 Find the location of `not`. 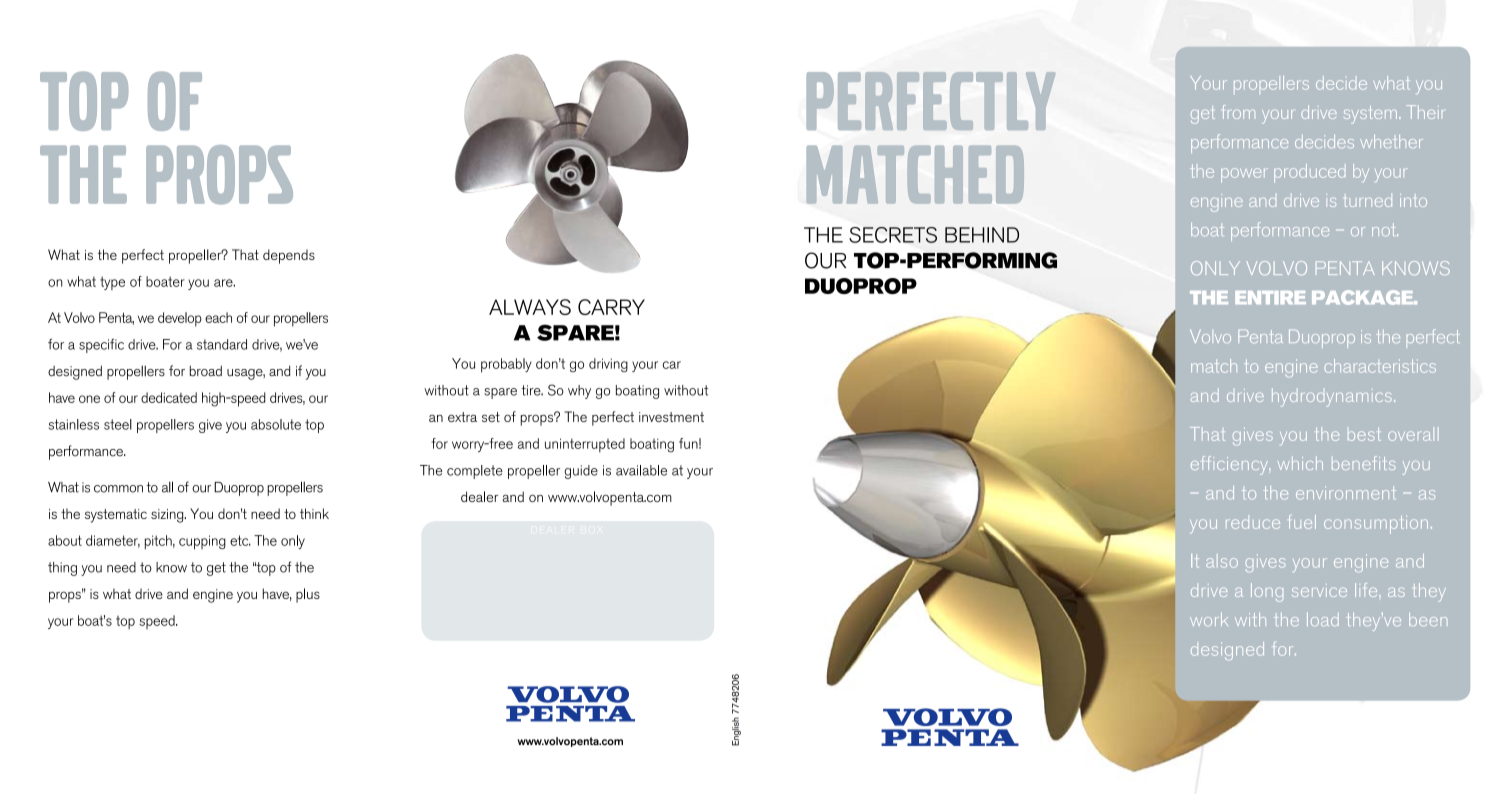

not is located at coordinates (1385, 229).
